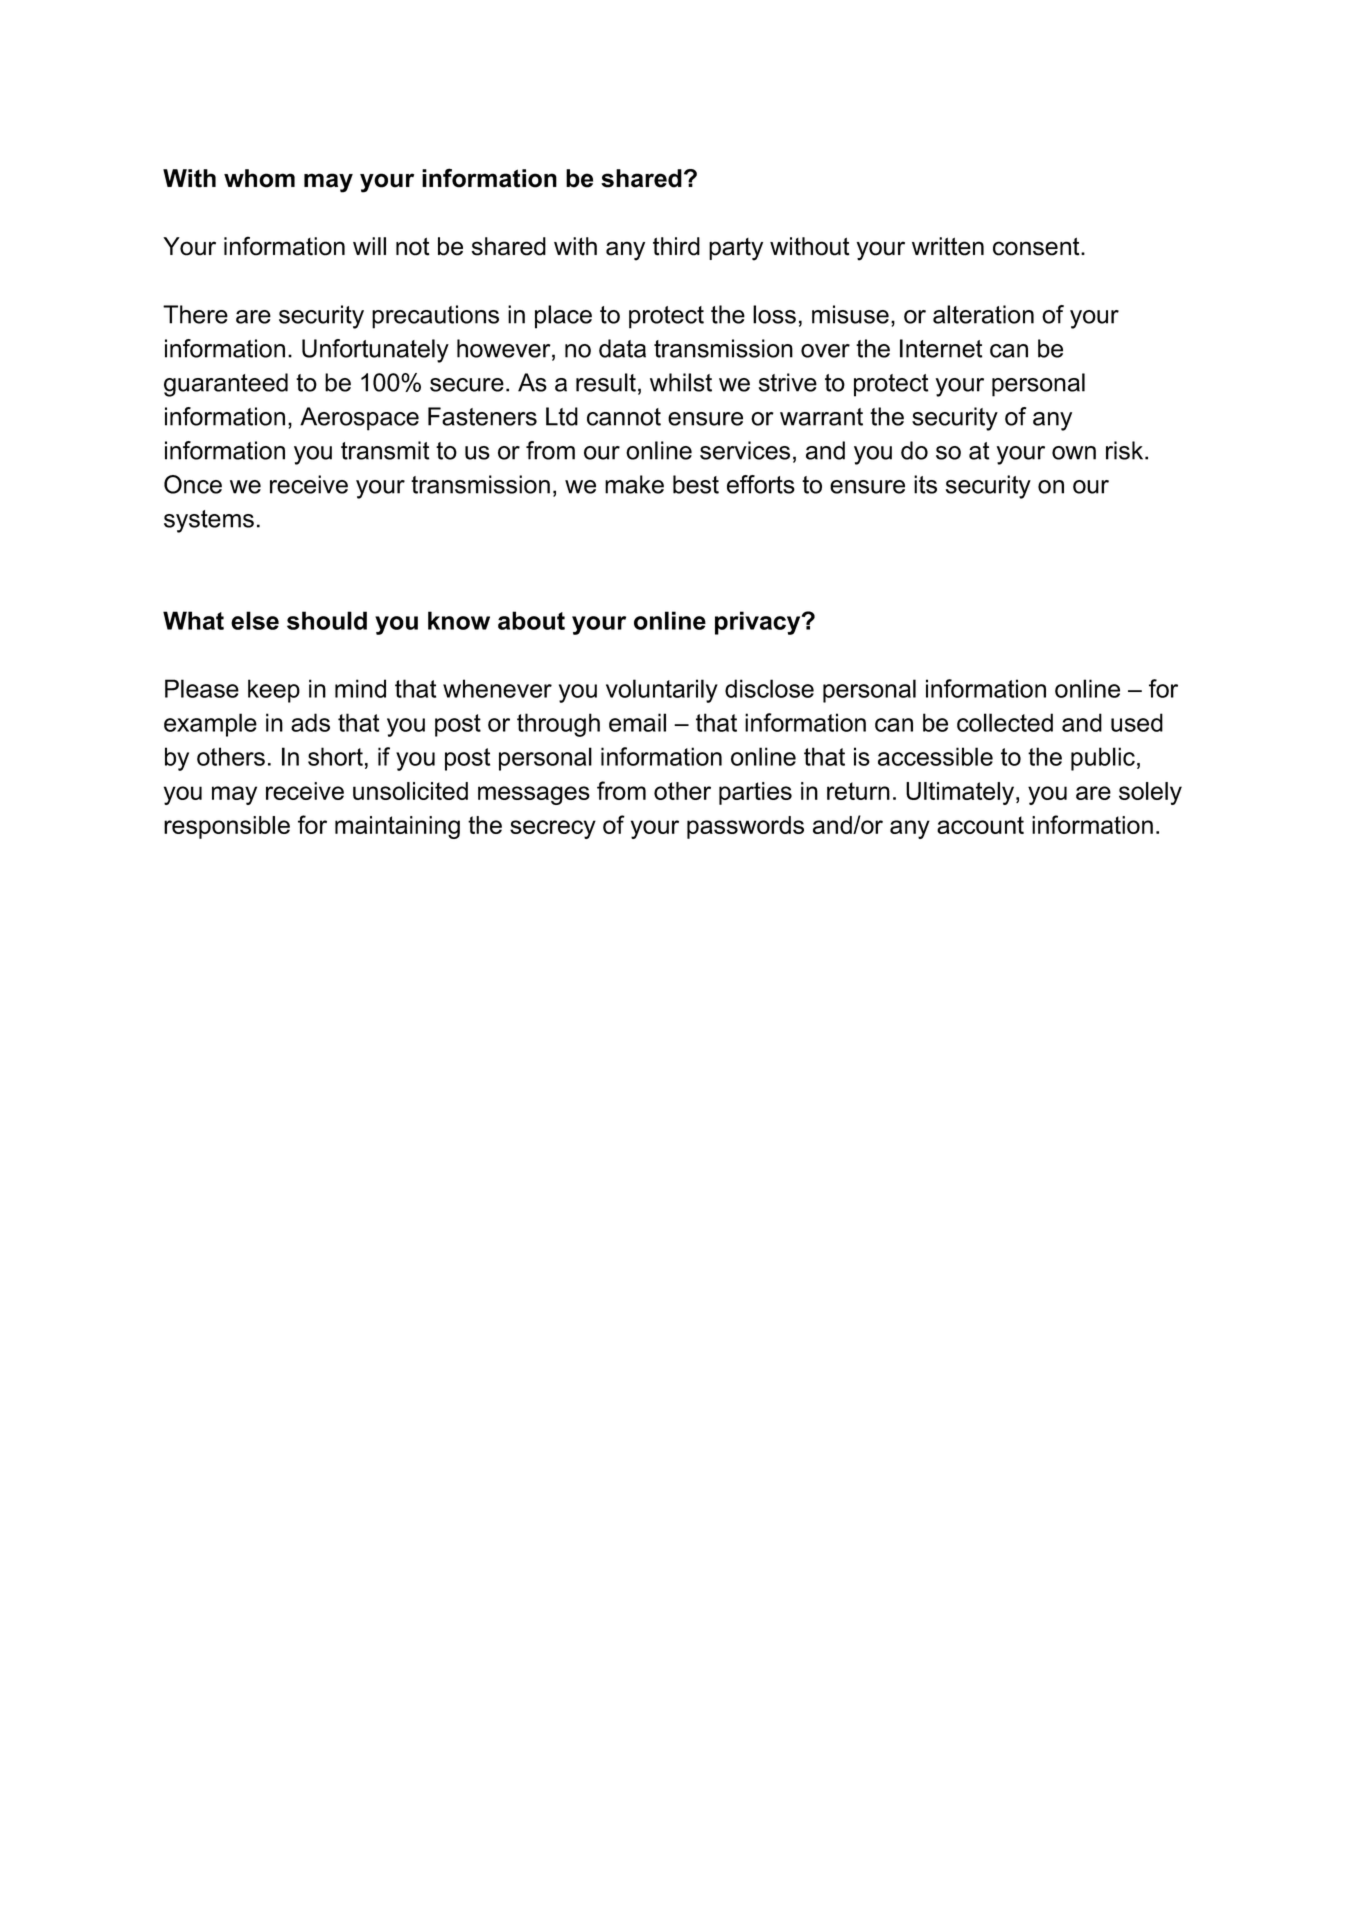 The width and height of the screenshot is (1351, 1911). What do you see at coordinates (209, 521) in the screenshot?
I see `systems` at bounding box center [209, 521].
